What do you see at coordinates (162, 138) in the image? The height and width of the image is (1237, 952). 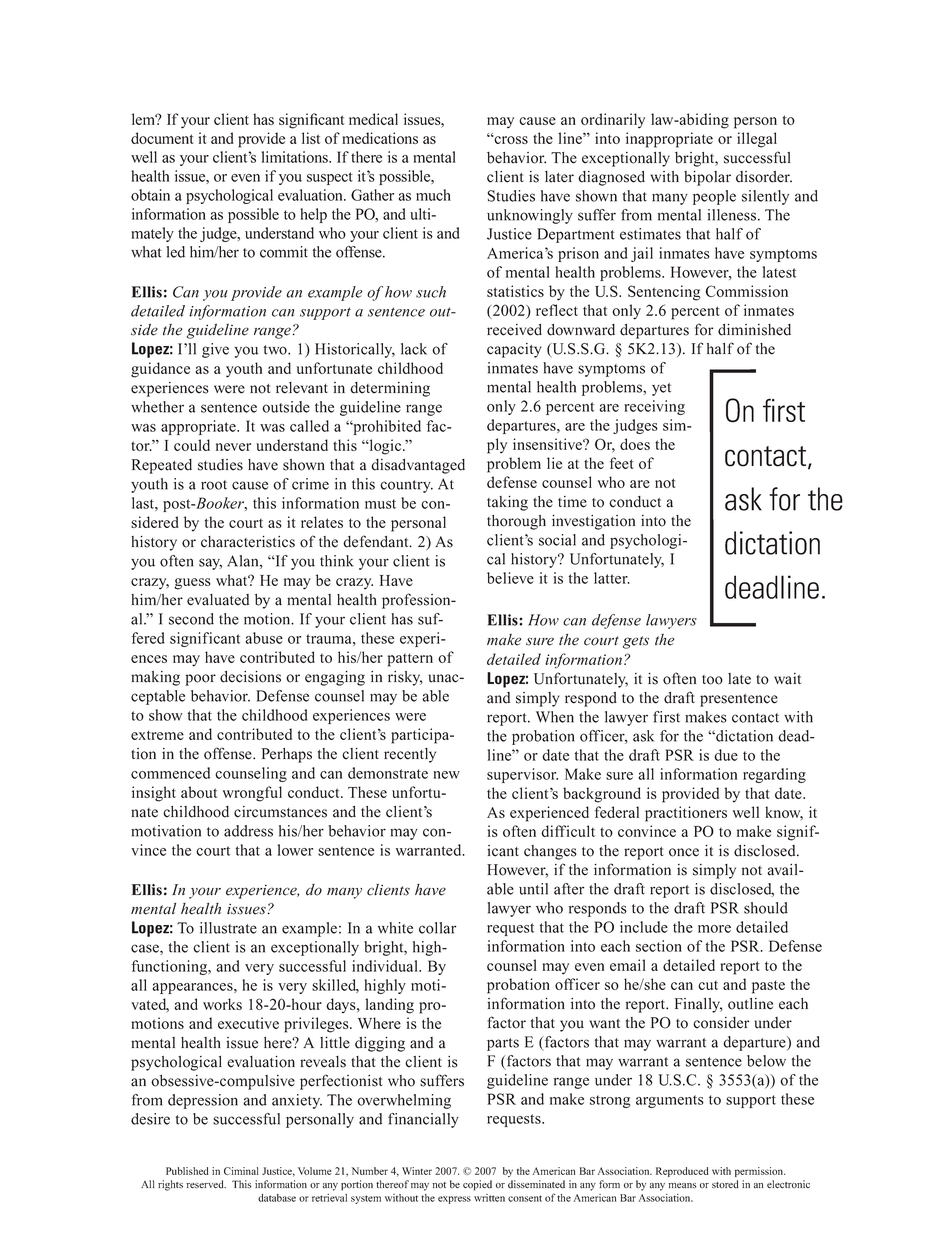 I see `document` at bounding box center [162, 138].
